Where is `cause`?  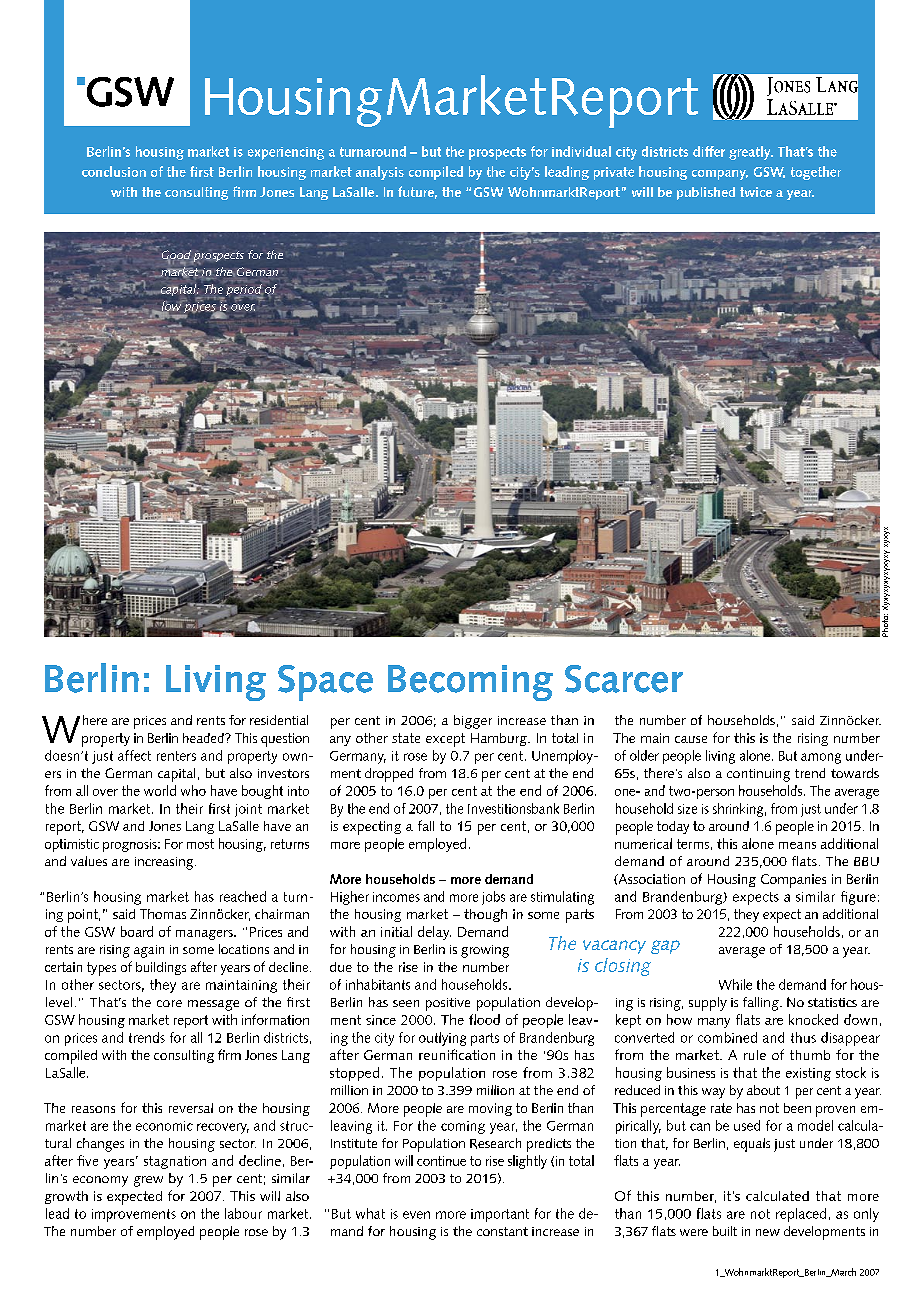
cause is located at coordinates (691, 739).
